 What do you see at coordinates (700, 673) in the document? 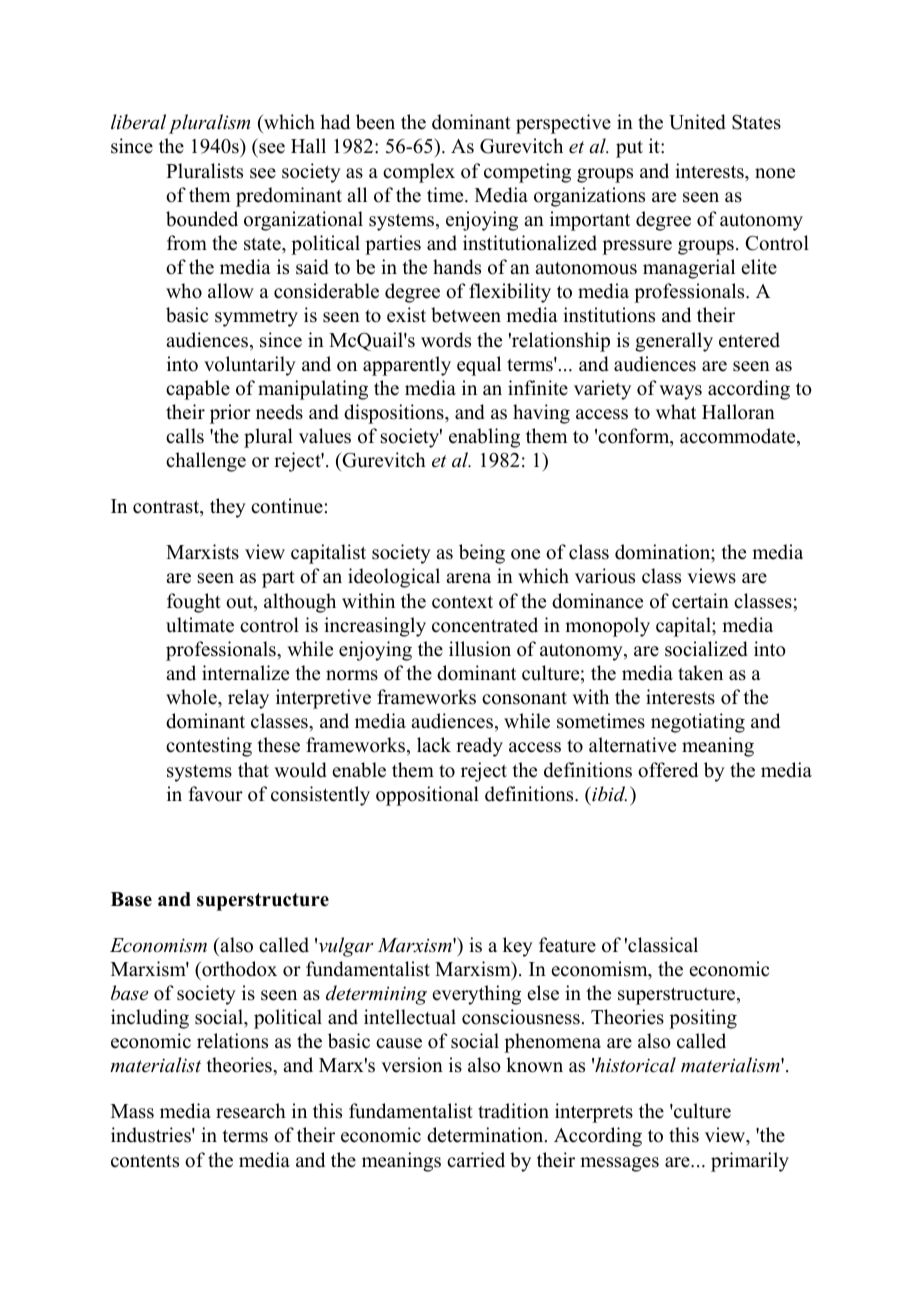
I see `taken` at bounding box center [700, 673].
